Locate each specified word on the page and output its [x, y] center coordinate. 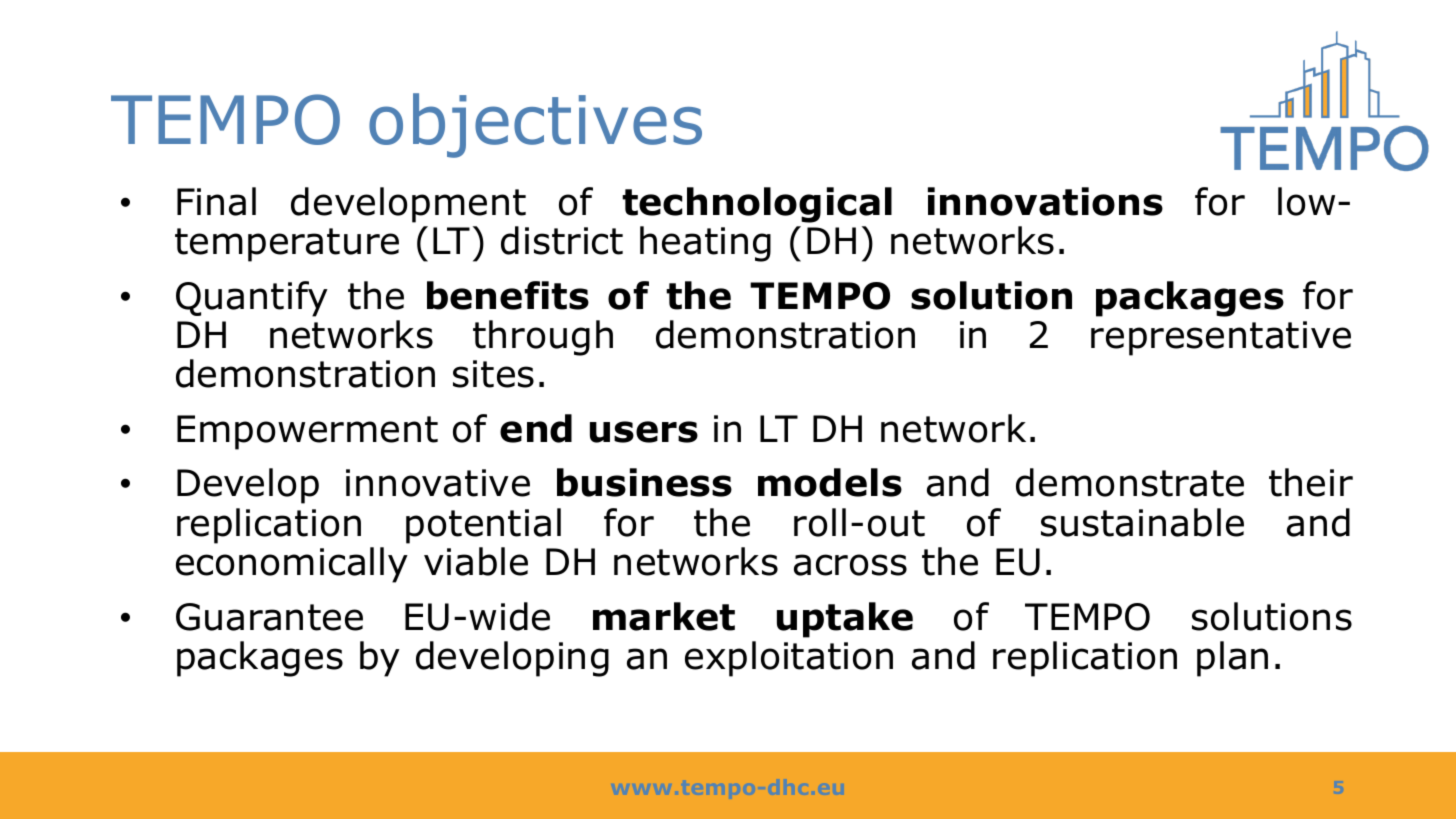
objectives [535, 125]
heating [705, 244]
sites [493, 374]
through [543, 338]
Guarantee [269, 617]
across [850, 565]
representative [1221, 338]
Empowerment [307, 432]
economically [292, 565]
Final [216, 201]
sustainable [1142, 522]
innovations [1045, 201]
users [644, 432]
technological [757, 205]
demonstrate [1130, 482]
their [1311, 482]
